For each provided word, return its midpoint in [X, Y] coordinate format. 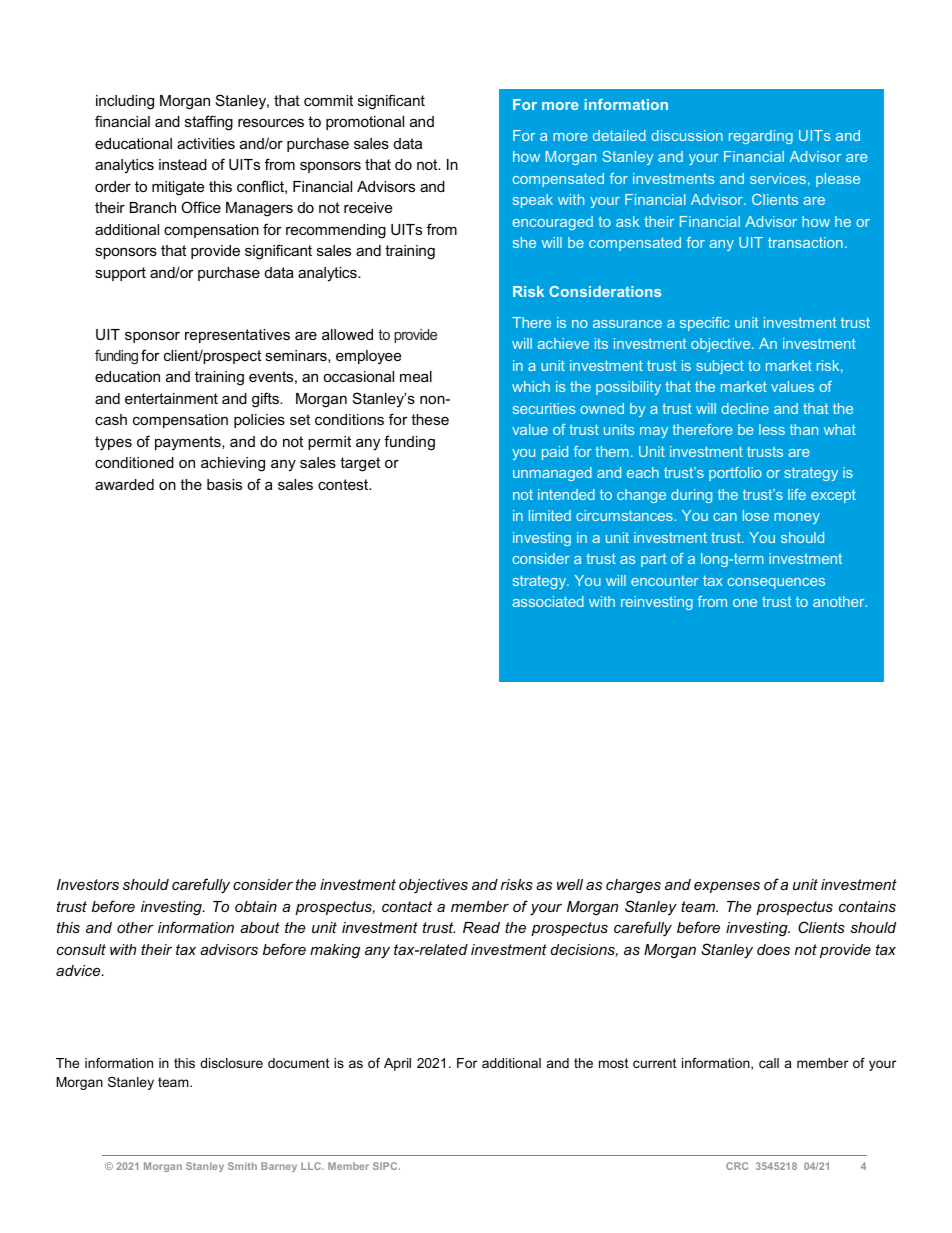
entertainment [171, 398]
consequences [776, 583]
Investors [88, 884]
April [397, 1064]
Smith [242, 1166]
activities [206, 143]
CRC [737, 1166]
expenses [727, 887]
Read [481, 927]
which [531, 386]
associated [548, 601]
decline [745, 408]
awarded [124, 484]
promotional [365, 123]
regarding [761, 137]
